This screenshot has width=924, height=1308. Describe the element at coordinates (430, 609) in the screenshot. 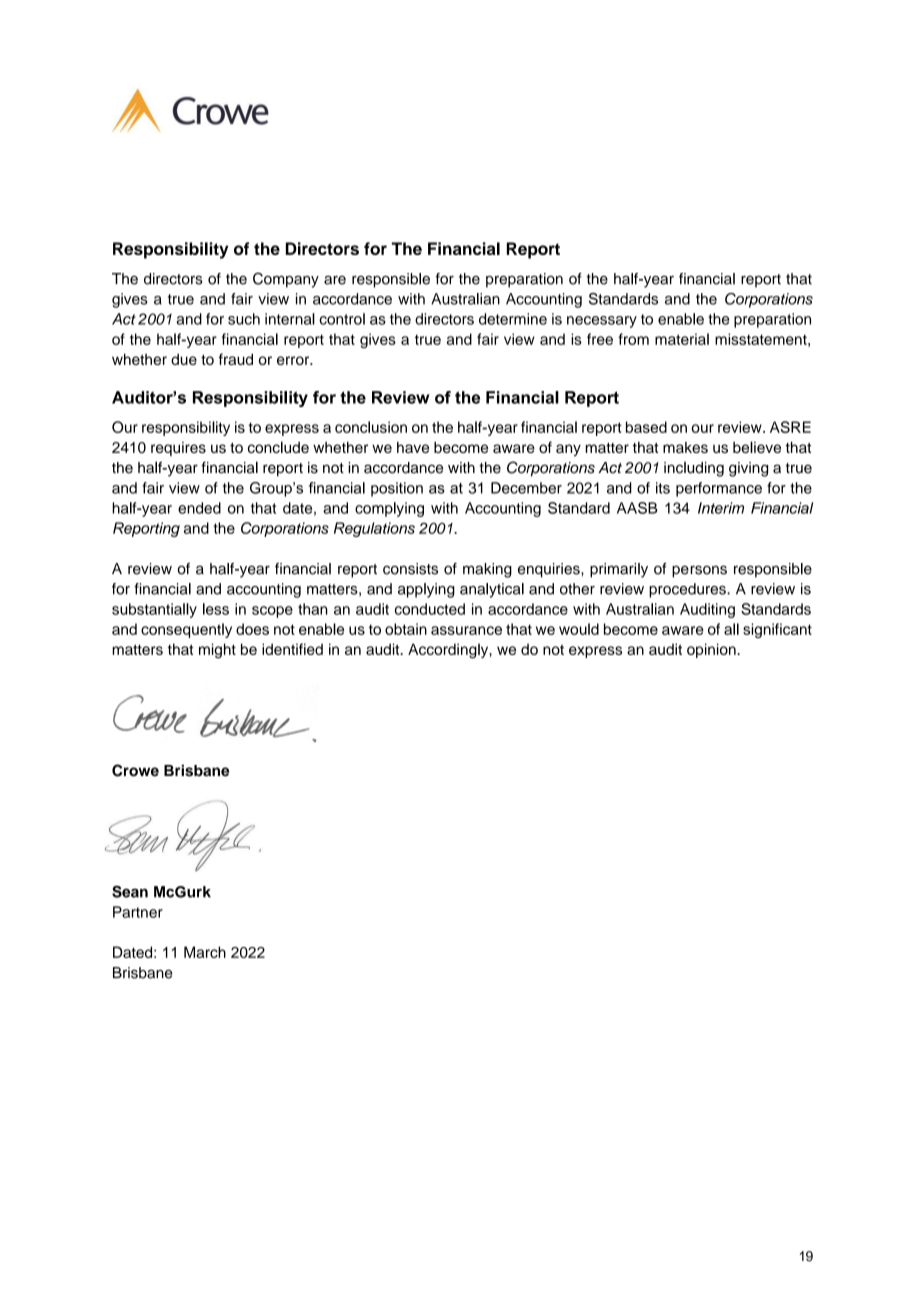

I see `conducted` at that location.
